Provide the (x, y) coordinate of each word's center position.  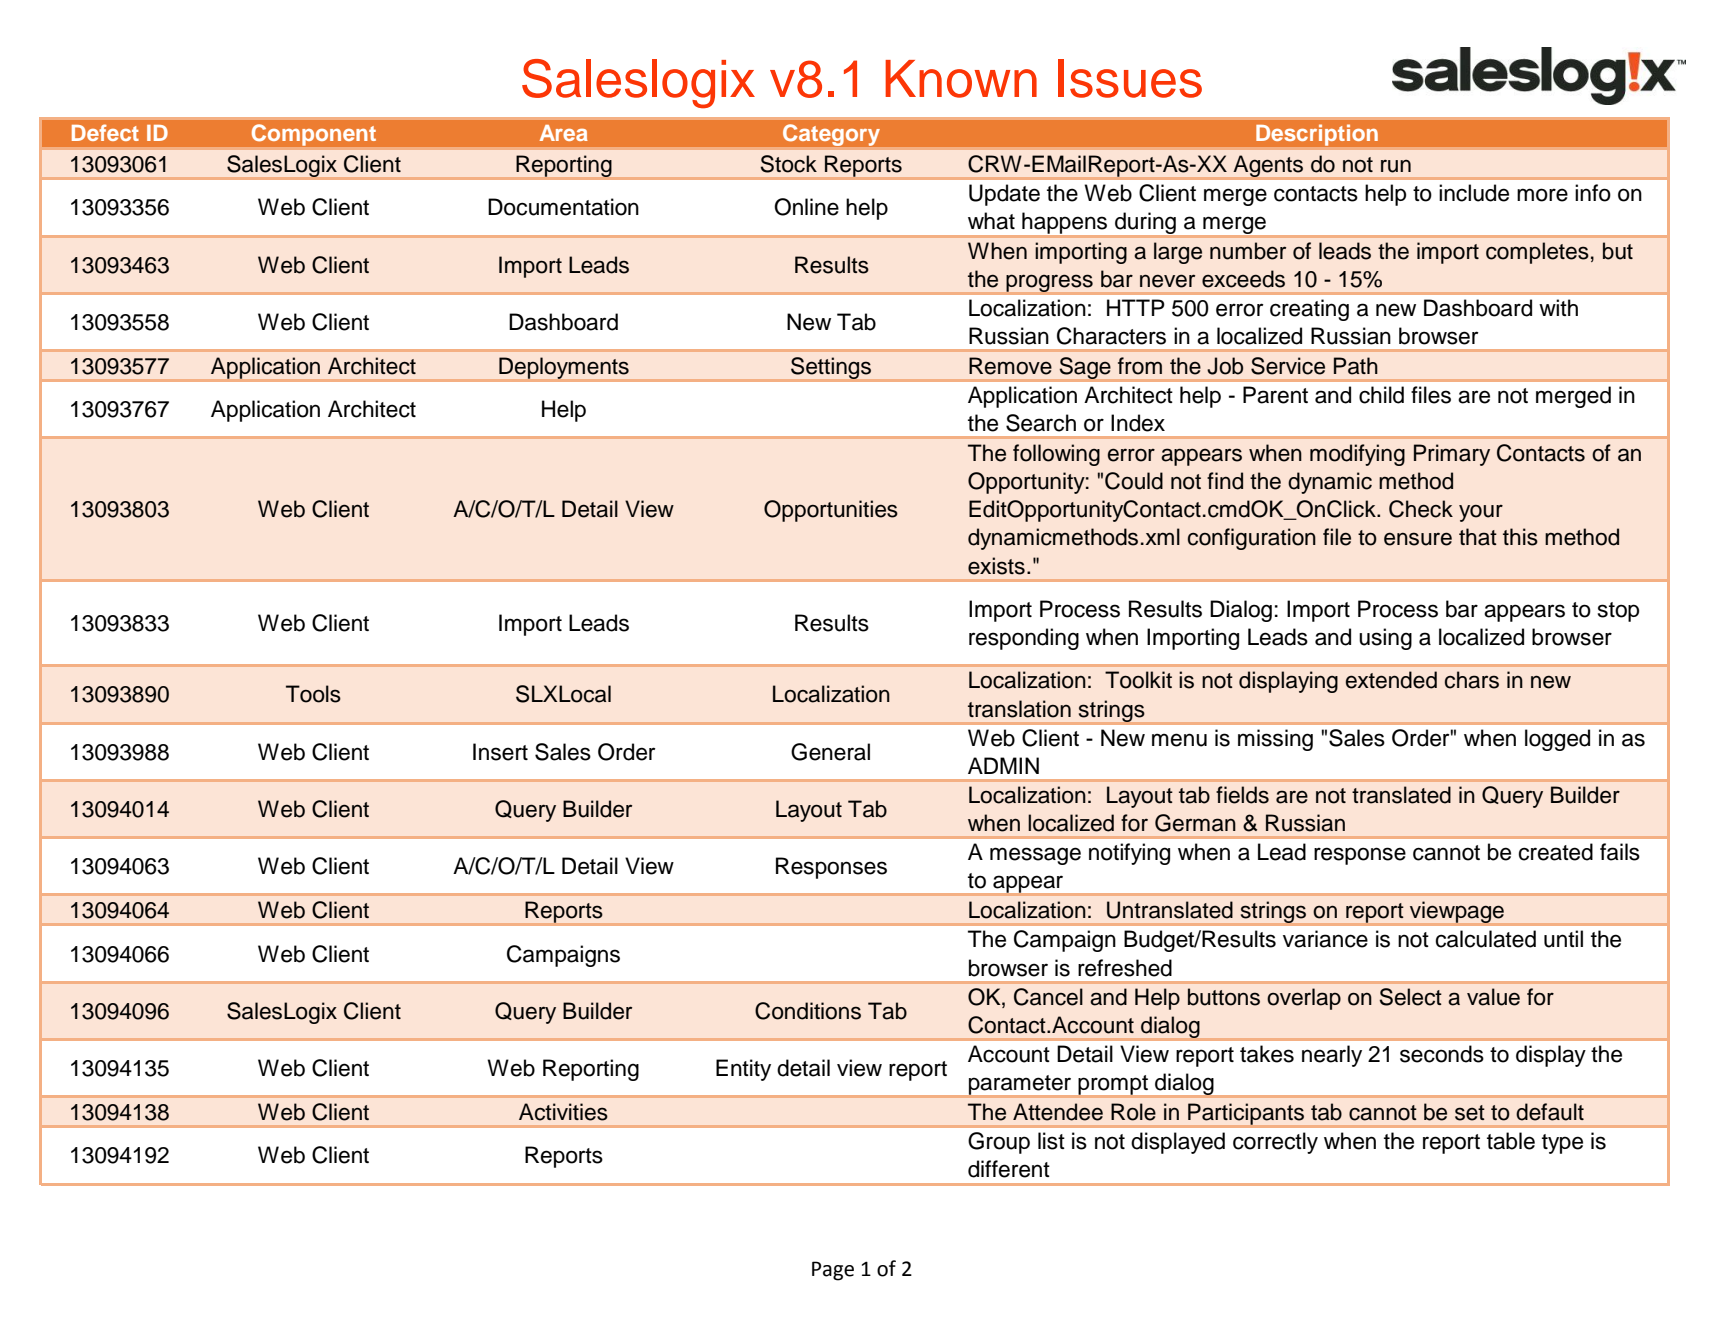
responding (1024, 639)
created (1555, 852)
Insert (500, 752)
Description (1317, 135)
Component (314, 135)
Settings (831, 368)
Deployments (564, 368)
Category (831, 135)
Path (1356, 366)
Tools (313, 694)
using (1385, 639)
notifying (1129, 854)
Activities (563, 1112)
